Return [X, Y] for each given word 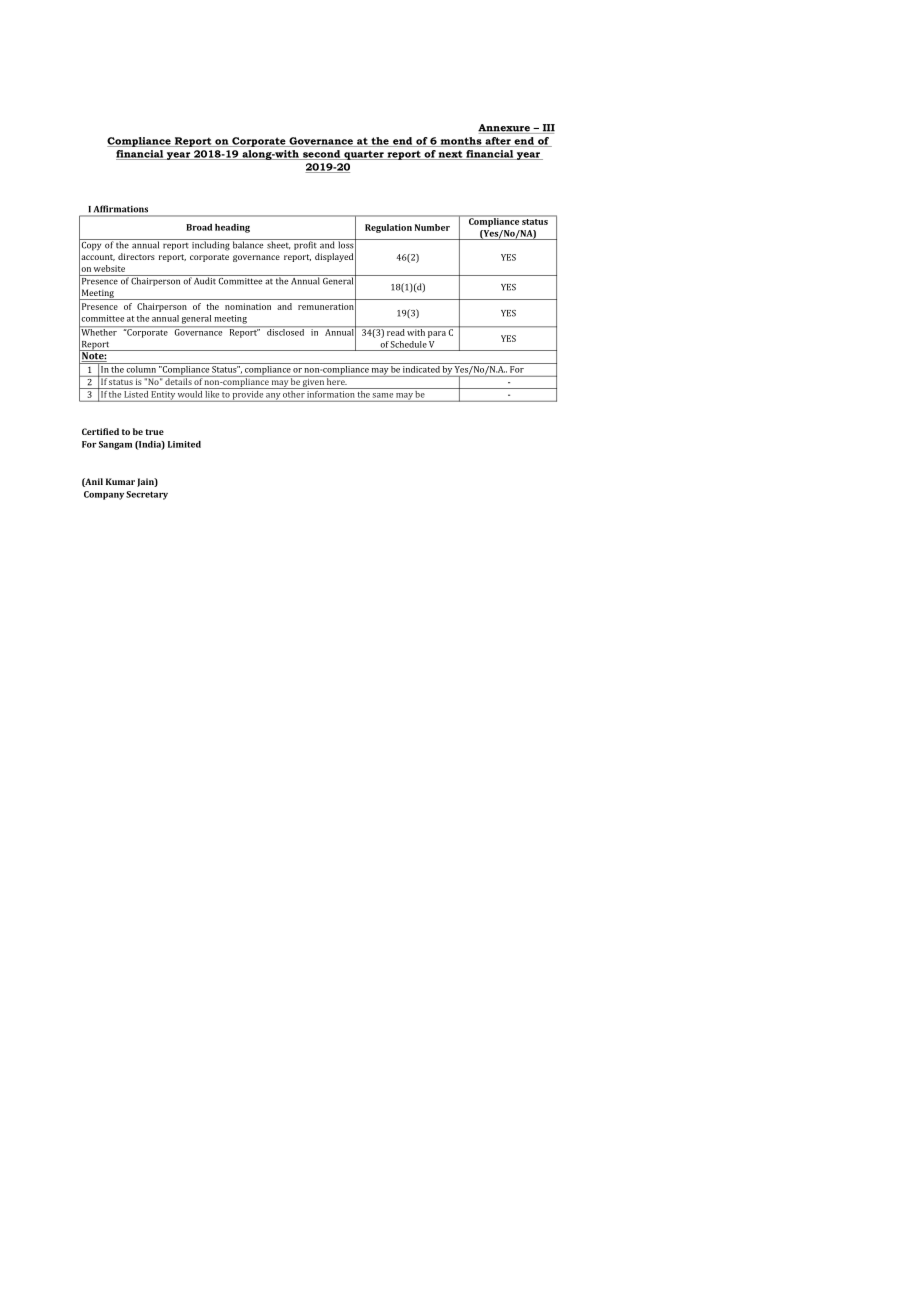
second [321, 155]
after [498, 142]
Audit [205, 280]
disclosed [286, 331]
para [437, 334]
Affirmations [121, 208]
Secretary [147, 495]
